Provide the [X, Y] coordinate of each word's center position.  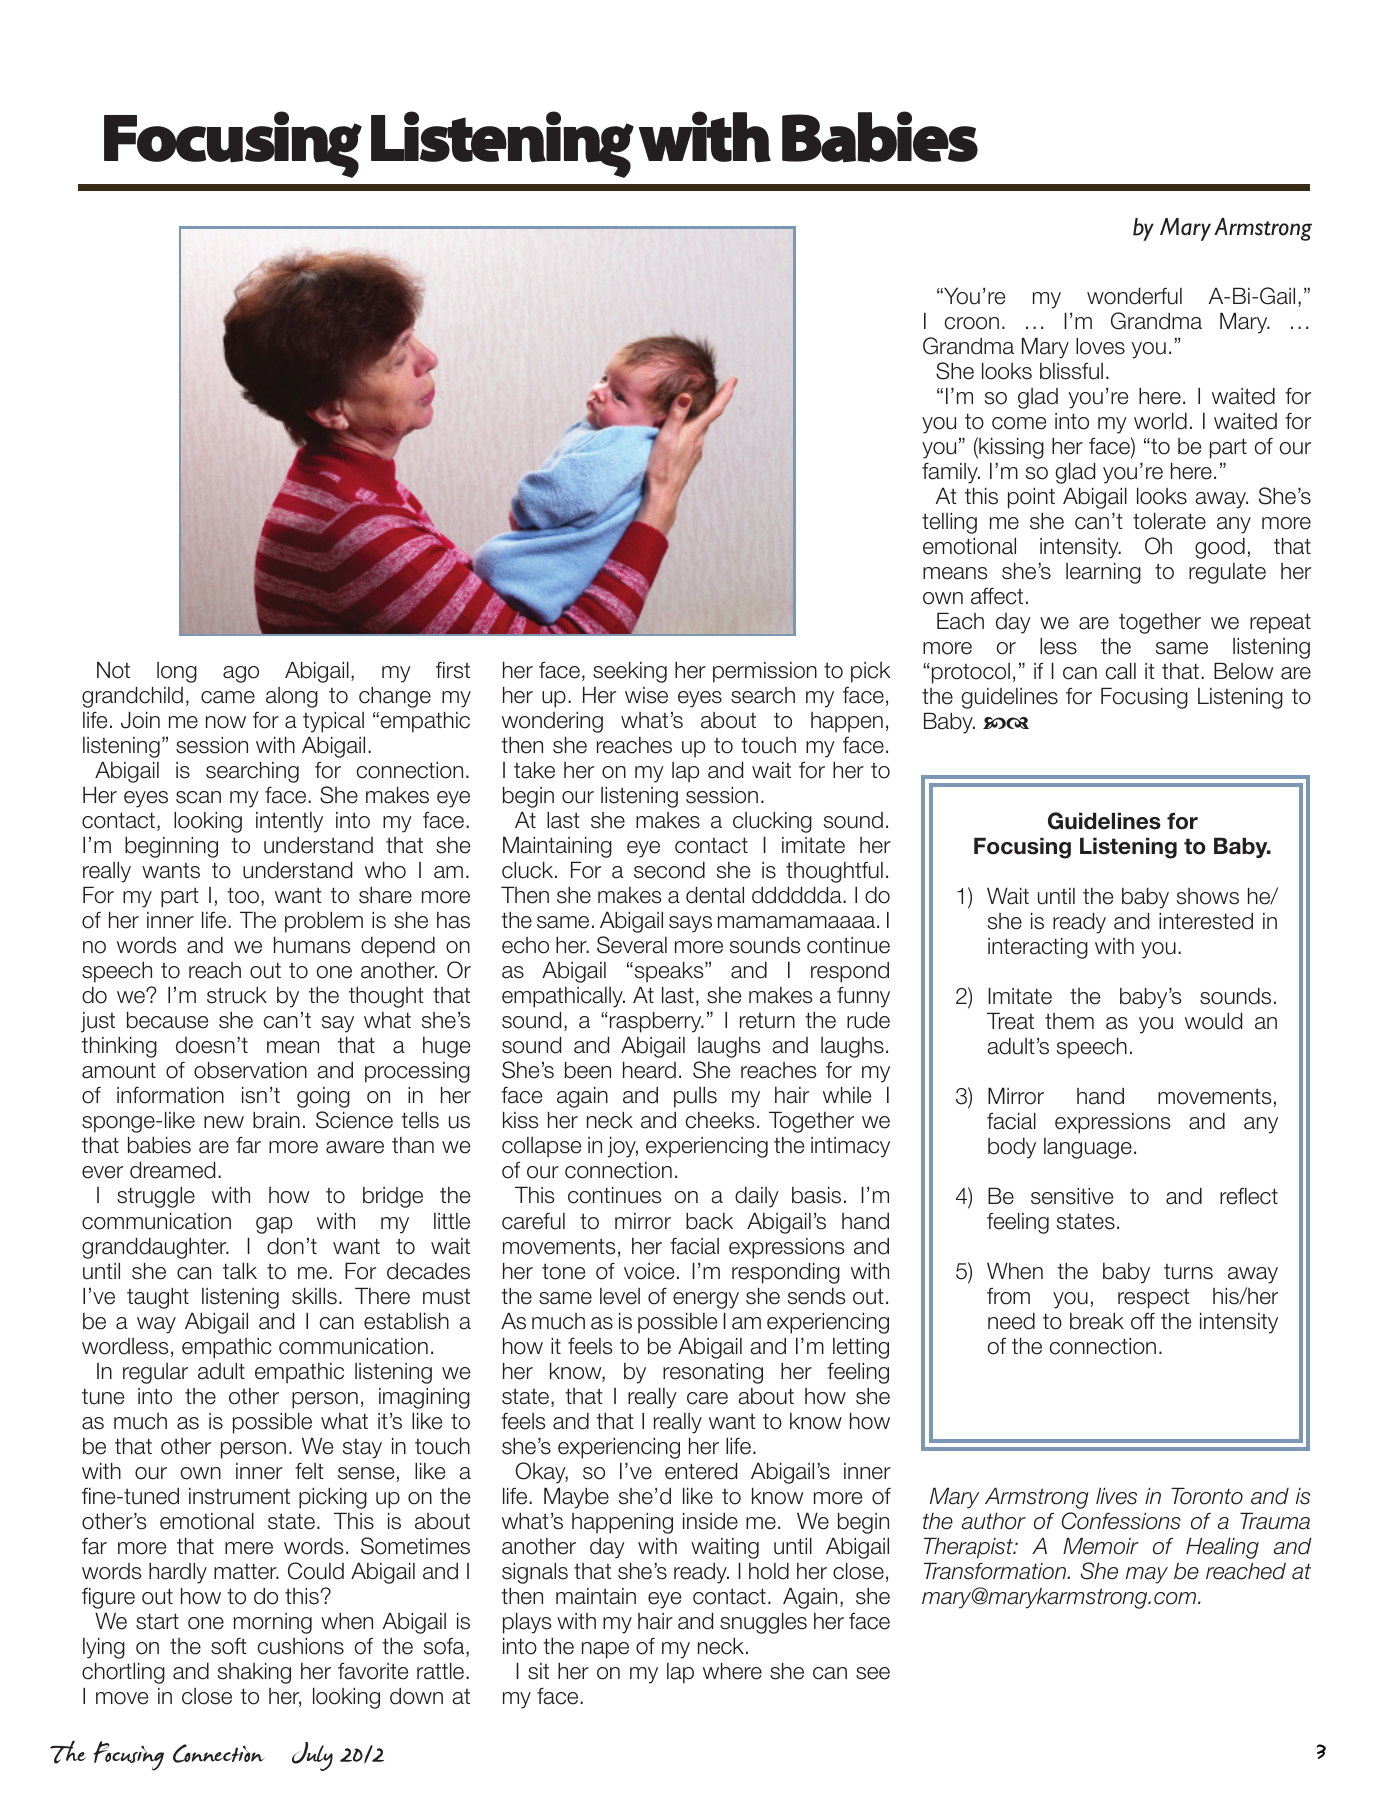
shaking [254, 1673]
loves [1100, 346]
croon [972, 323]
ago [241, 674]
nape [605, 1650]
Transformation [996, 1571]
